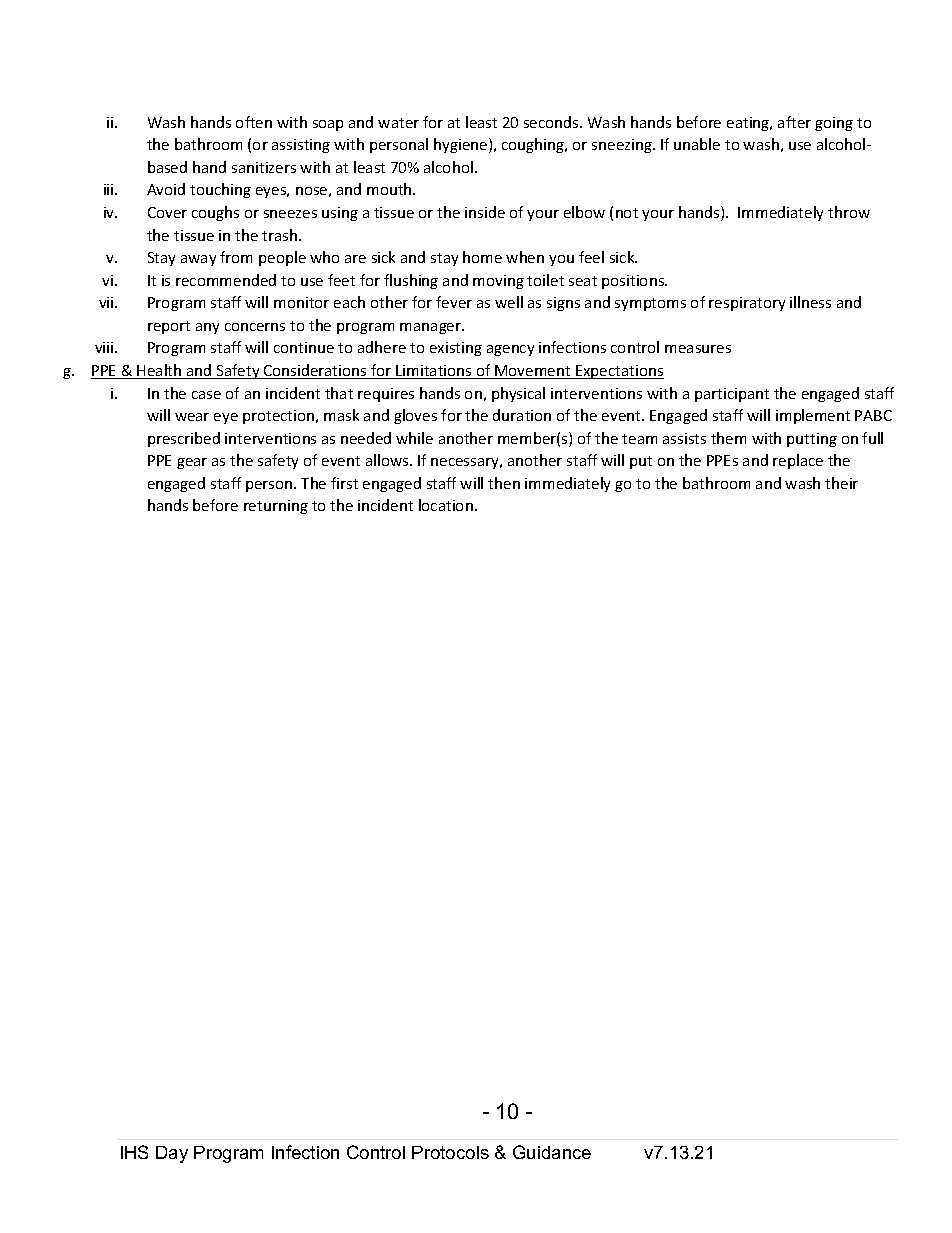  What do you see at coordinates (798, 461) in the screenshot?
I see `replace` at bounding box center [798, 461].
